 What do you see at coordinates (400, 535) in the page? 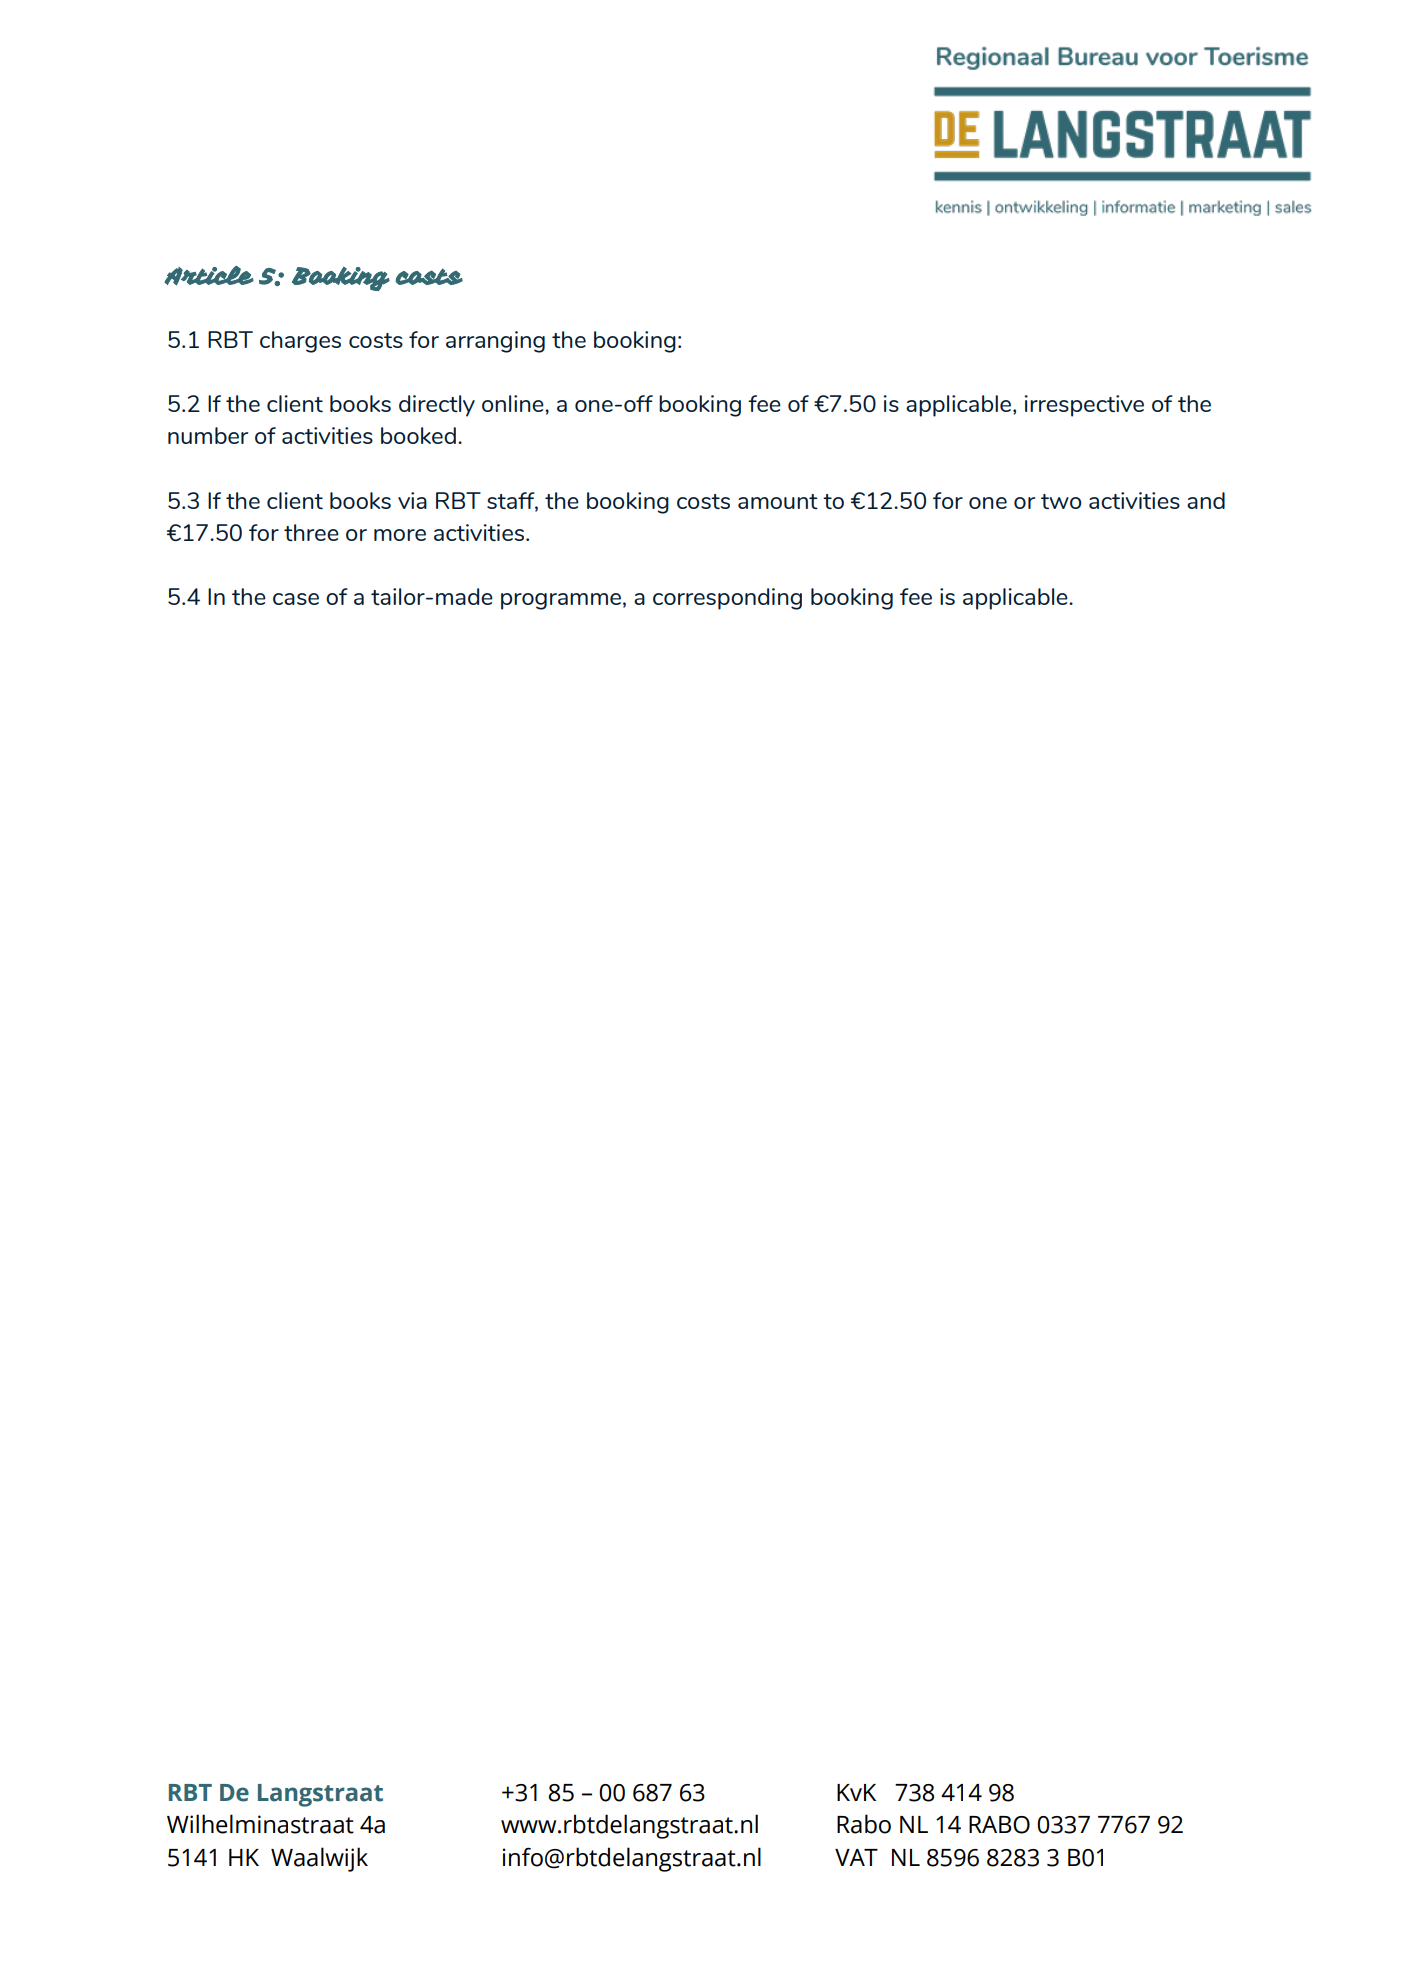
I see `more` at bounding box center [400, 535].
